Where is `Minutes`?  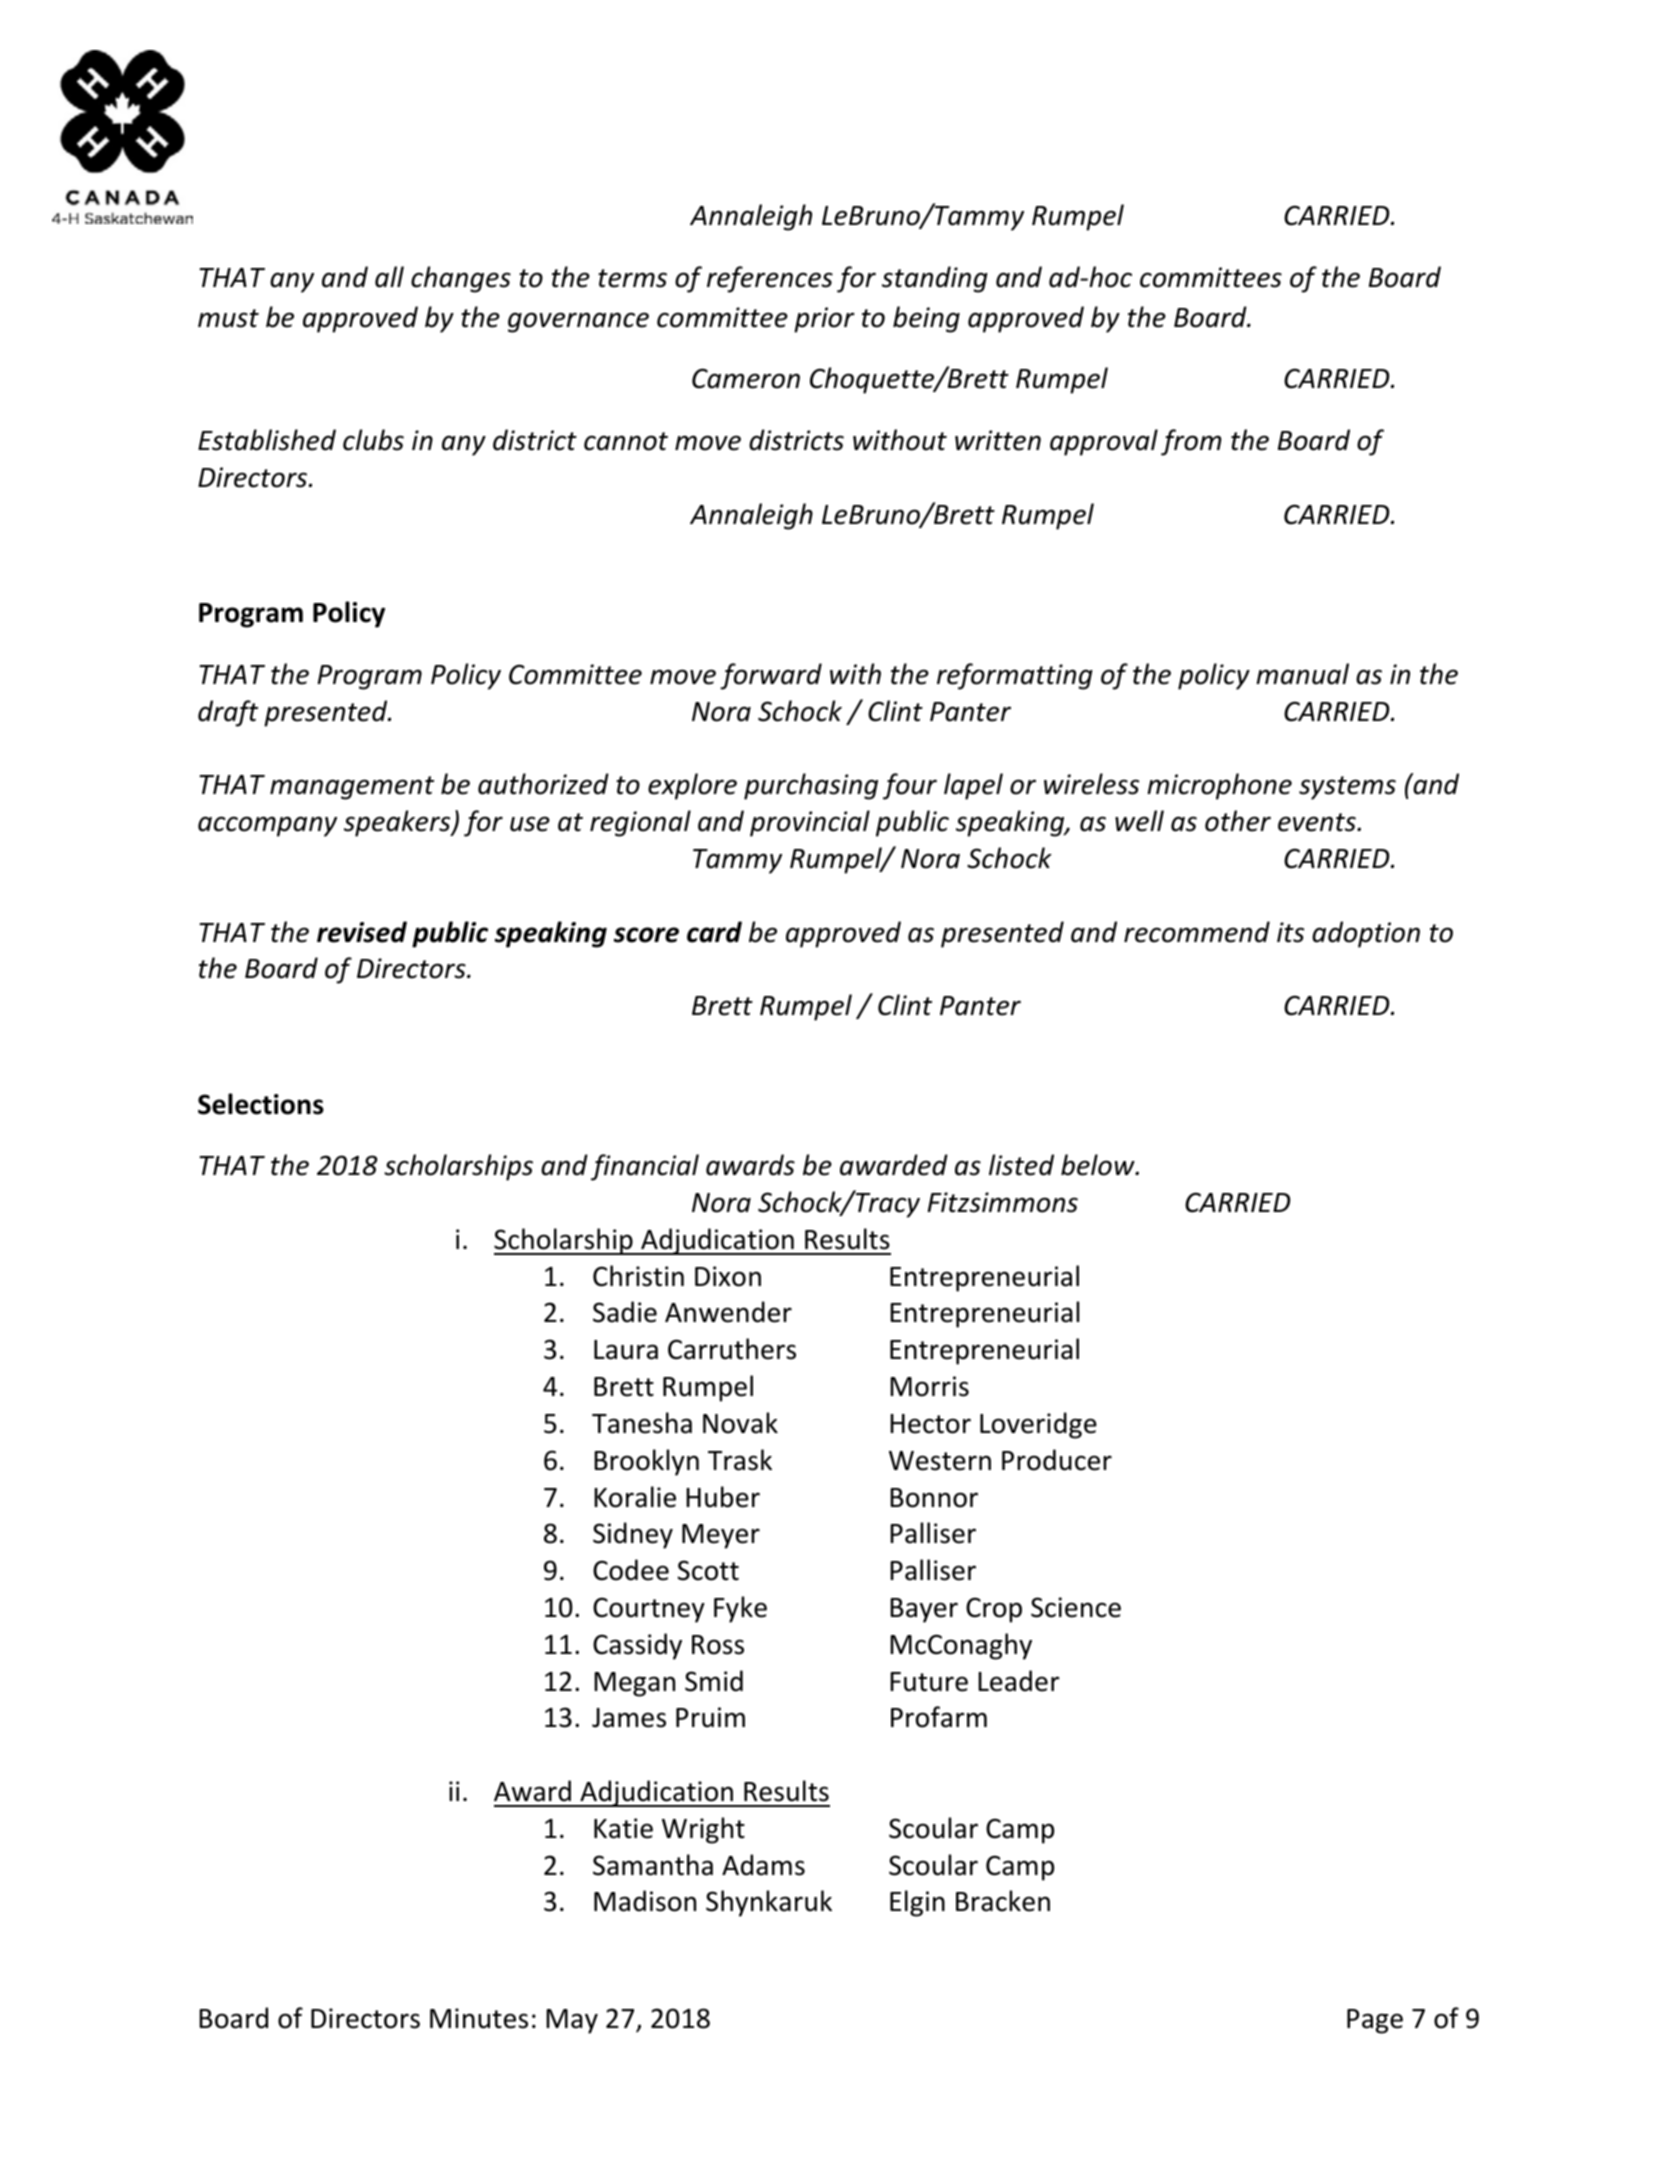 Minutes is located at coordinates (479, 2018).
